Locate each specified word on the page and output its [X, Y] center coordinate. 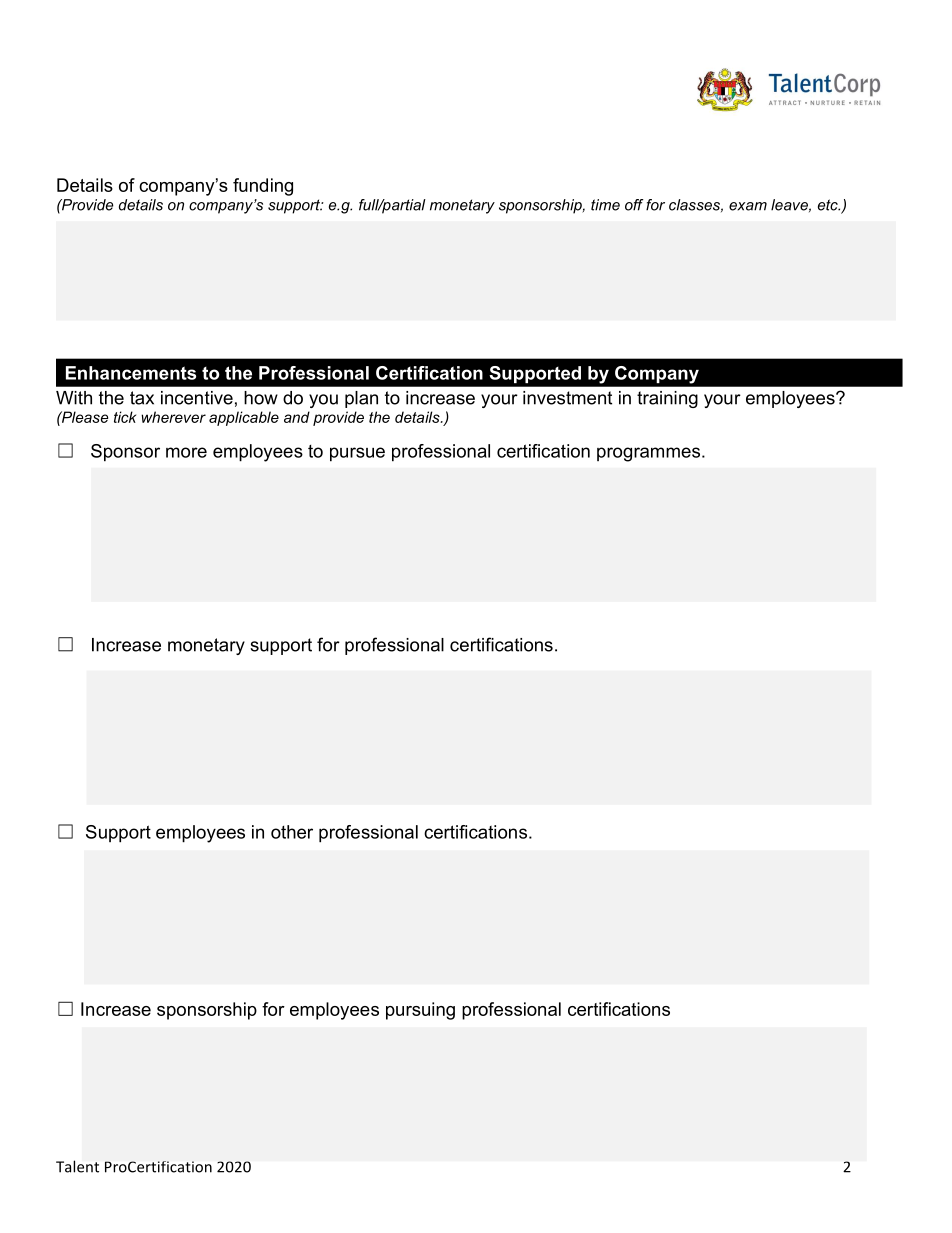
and [297, 417]
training [667, 399]
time [605, 205]
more [186, 452]
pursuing [420, 1011]
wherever [173, 417]
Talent [77, 1166]
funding [263, 187]
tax [142, 398]
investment [567, 398]
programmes [648, 454]
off [634, 205]
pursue [357, 454]
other [292, 832]
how [261, 398]
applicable [244, 418]
